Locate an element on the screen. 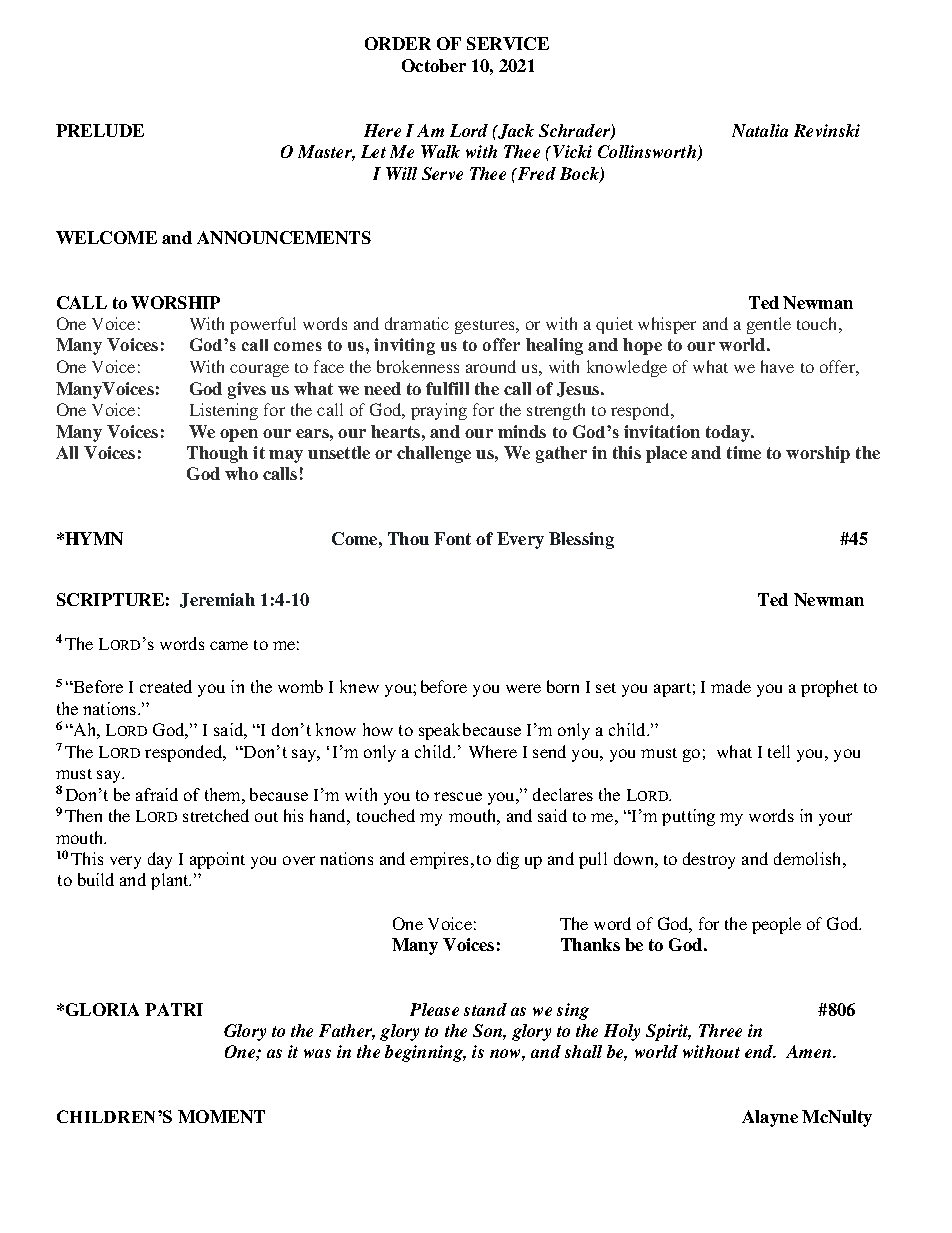  October is located at coordinates (434, 65).
